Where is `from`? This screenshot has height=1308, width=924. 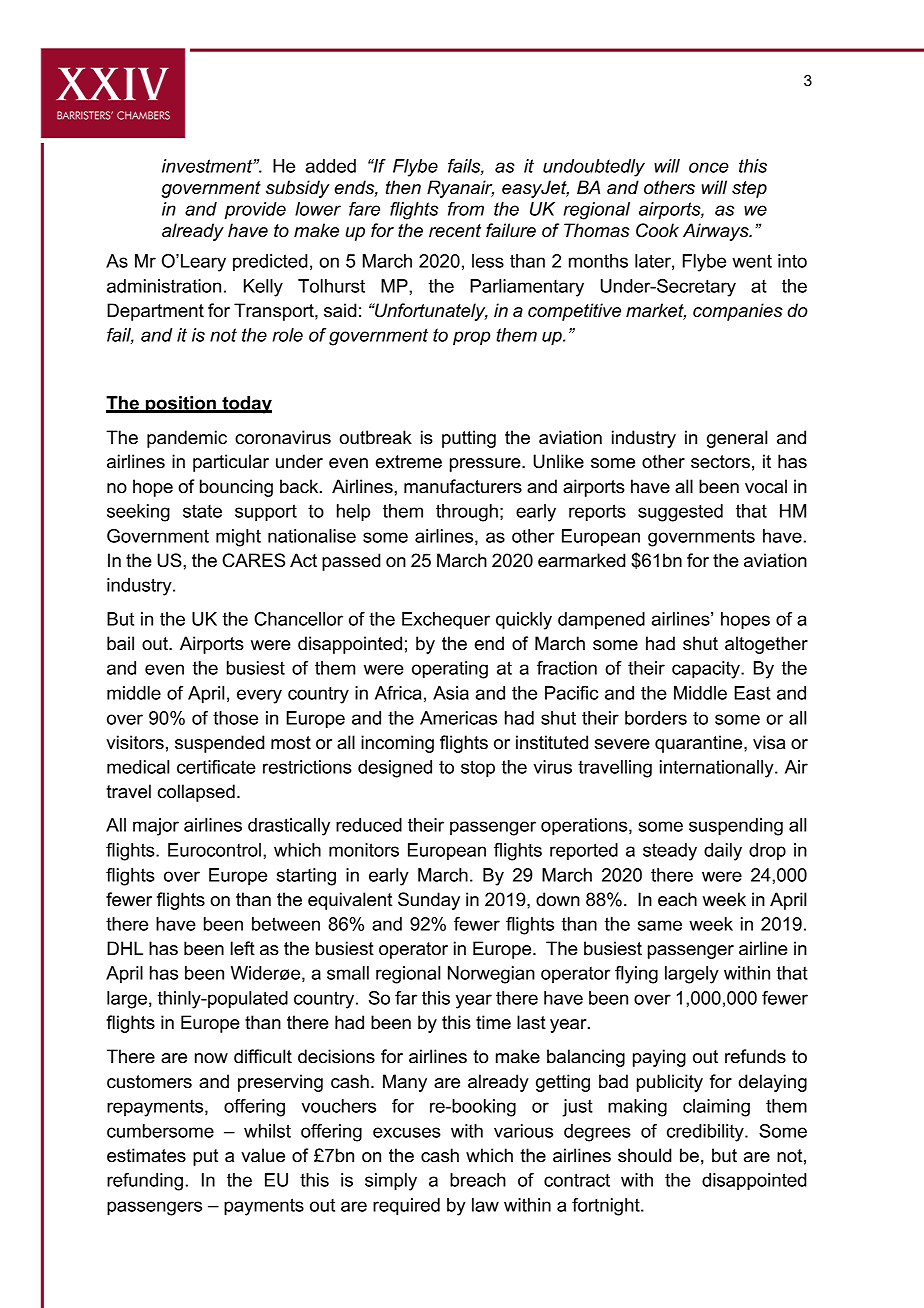 from is located at coordinates (466, 209).
